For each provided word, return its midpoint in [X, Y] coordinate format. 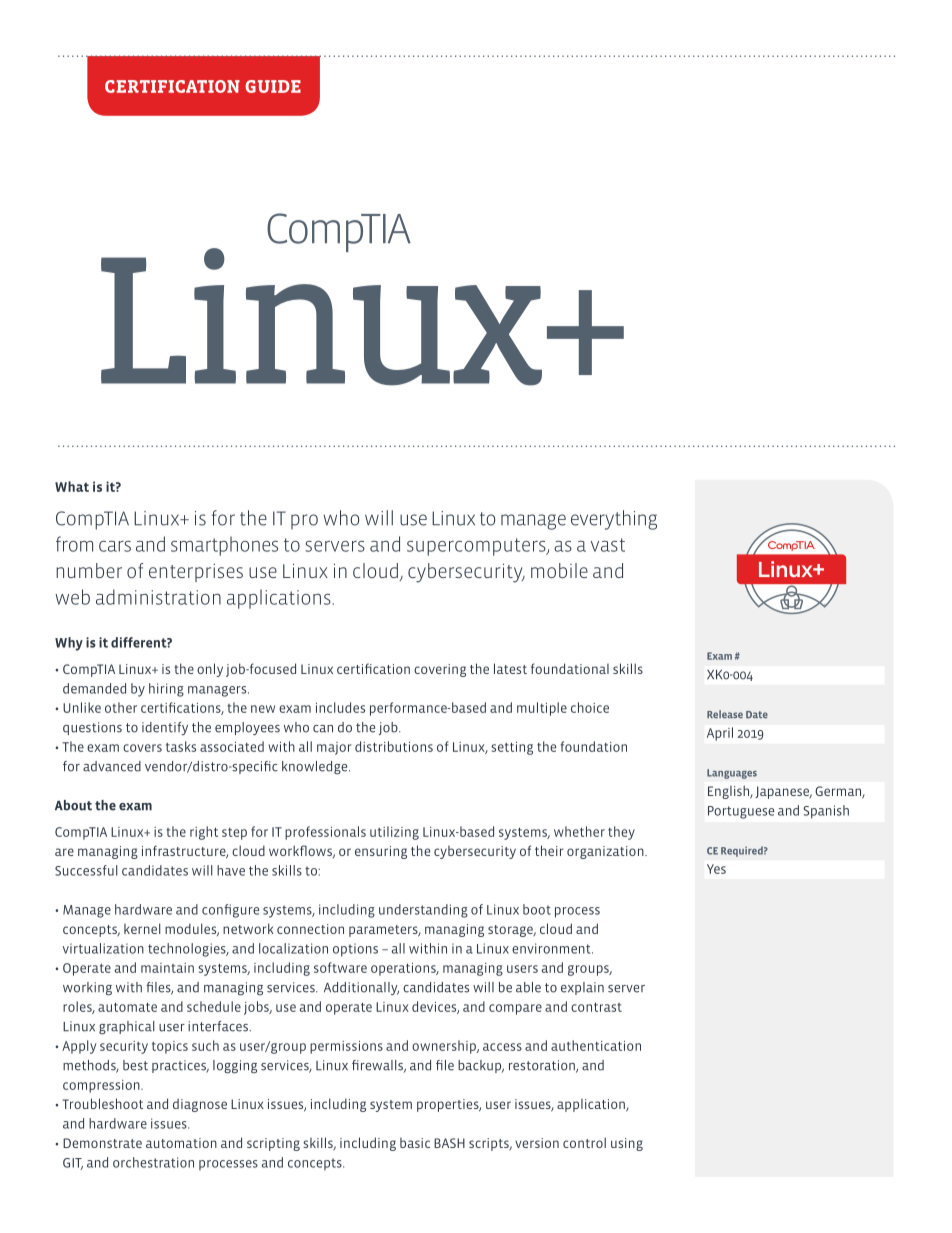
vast [608, 545]
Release [725, 714]
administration [158, 597]
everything [614, 520]
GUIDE [273, 86]
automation [181, 1143]
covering [440, 670]
